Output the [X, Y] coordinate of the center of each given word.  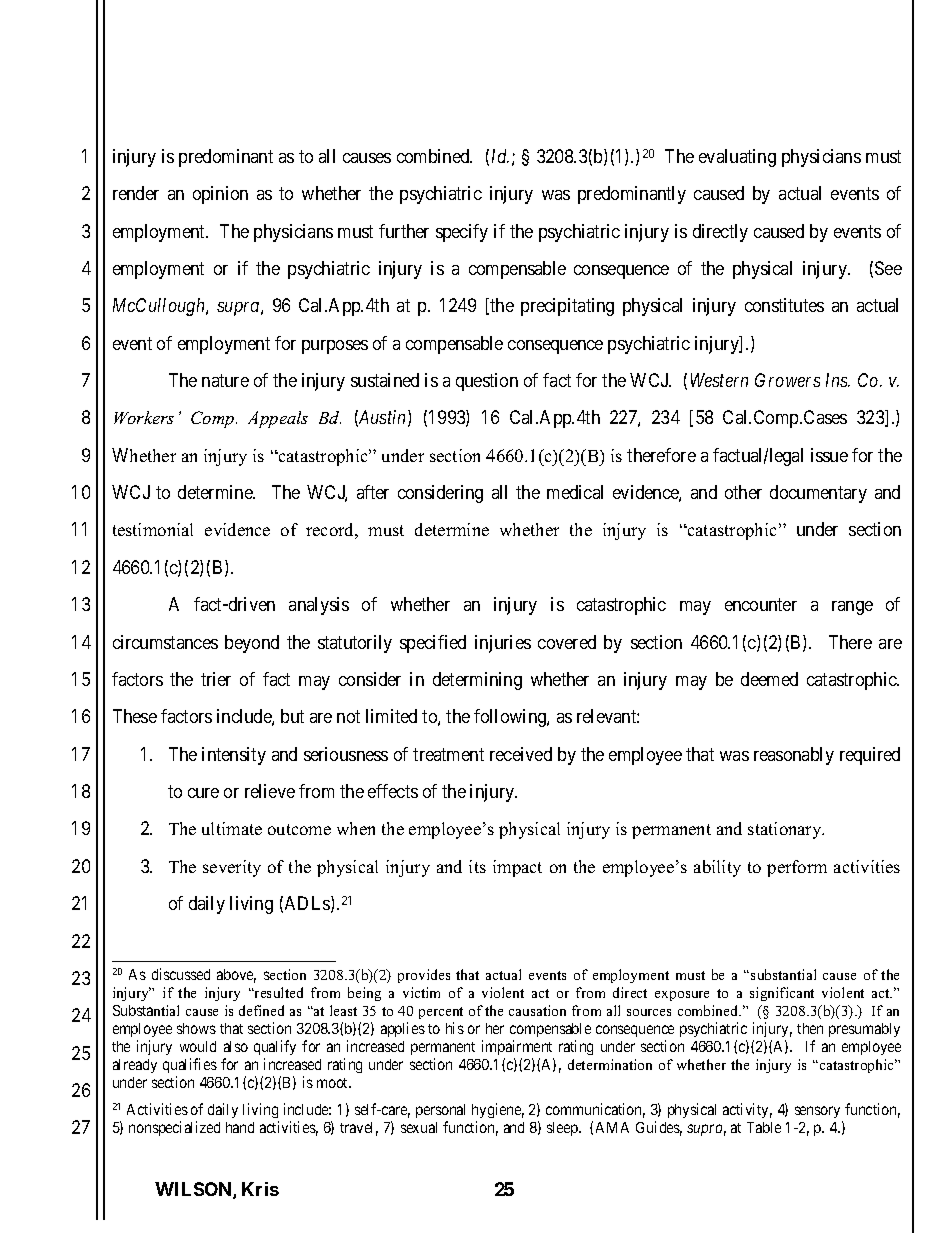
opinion [220, 195]
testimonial [153, 529]
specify [462, 233]
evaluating [737, 158]
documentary [818, 494]
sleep [563, 1129]
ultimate [232, 828]
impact [517, 868]
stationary [786, 830]
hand [240, 1127]
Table [764, 1127]
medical [575, 492]
